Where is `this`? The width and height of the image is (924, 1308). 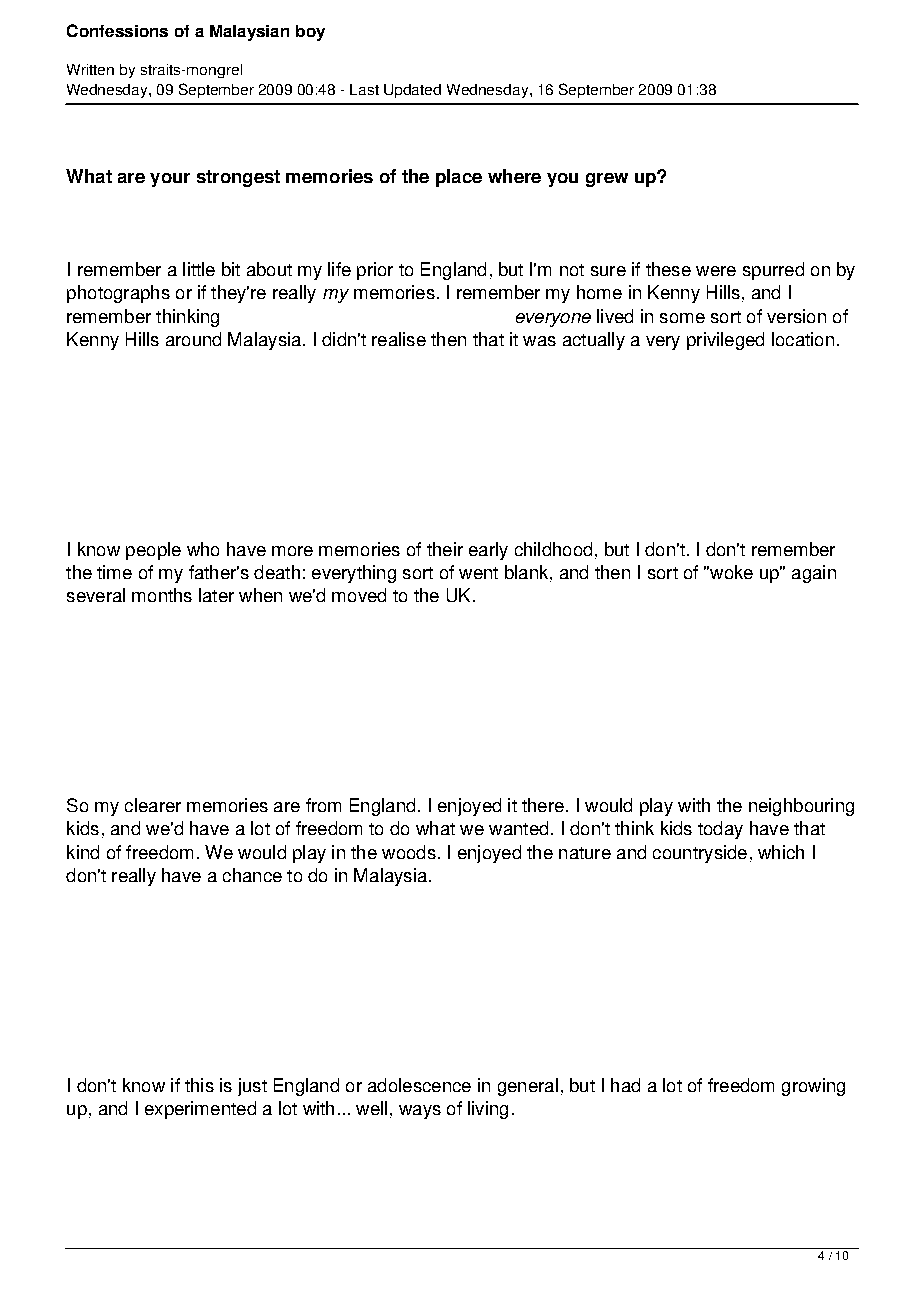 this is located at coordinates (199, 1085).
